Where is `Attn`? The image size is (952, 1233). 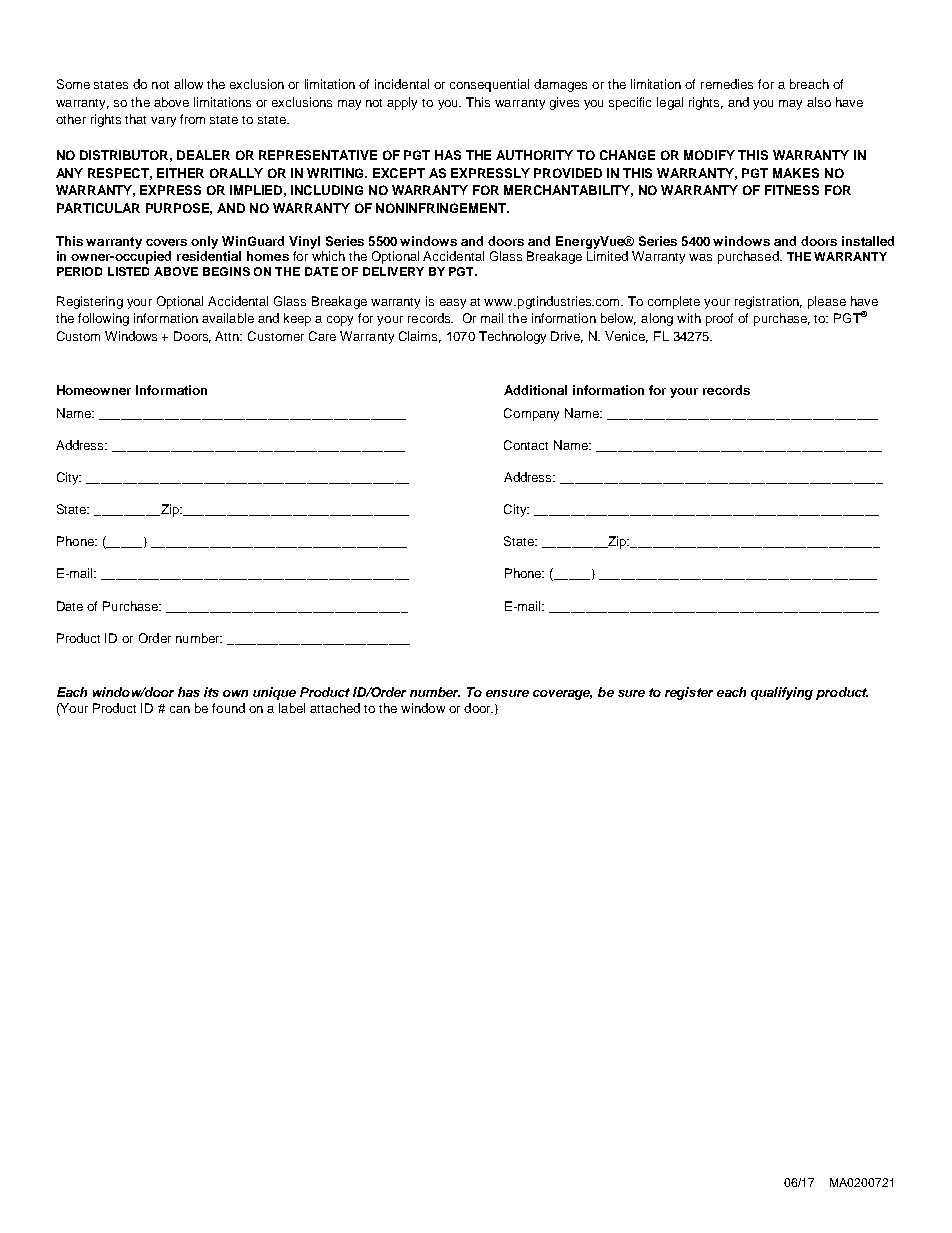
Attn is located at coordinates (228, 336).
